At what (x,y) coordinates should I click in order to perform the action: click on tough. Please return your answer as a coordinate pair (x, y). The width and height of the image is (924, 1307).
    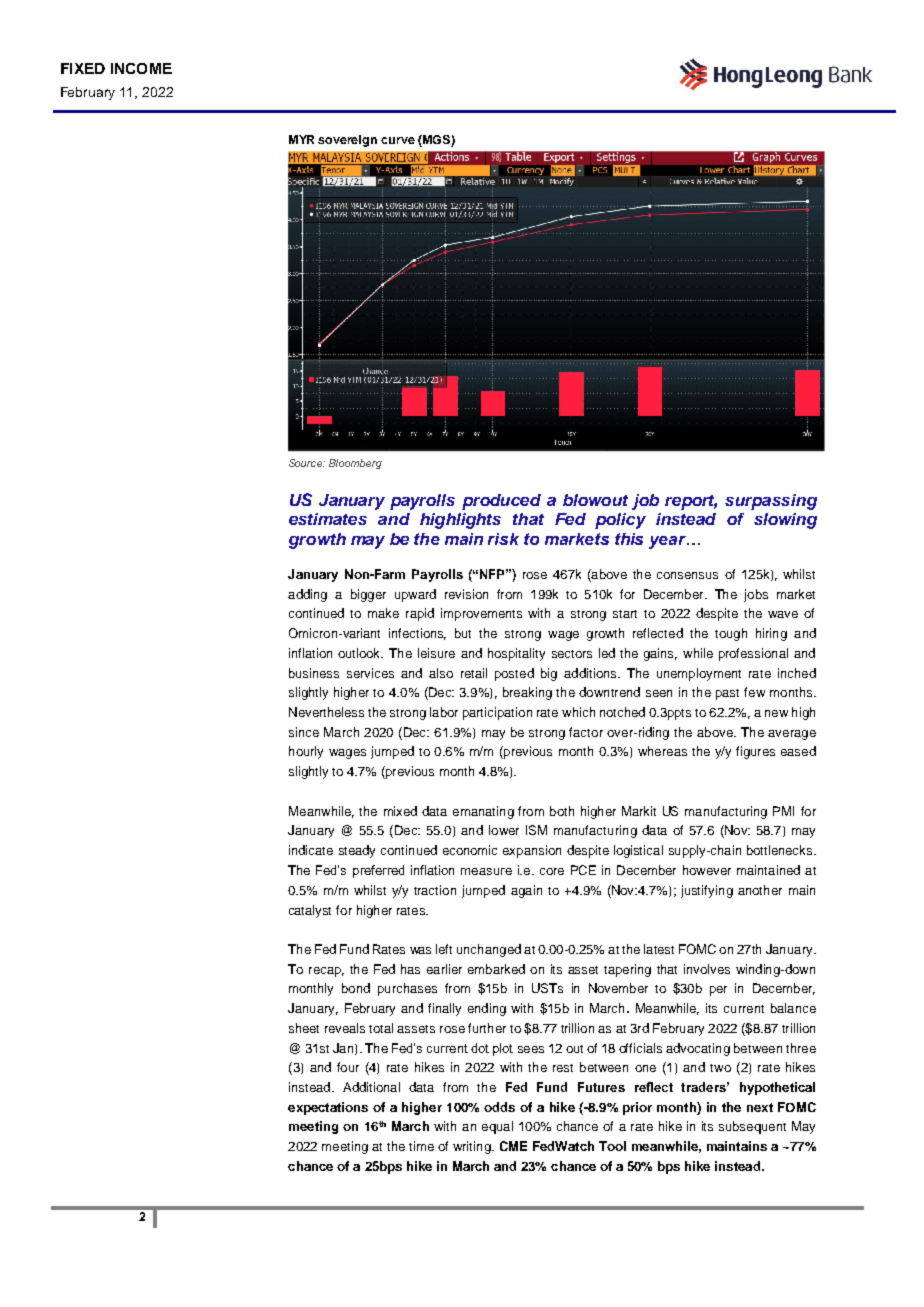
    Looking at the image, I should click on (731, 634).
